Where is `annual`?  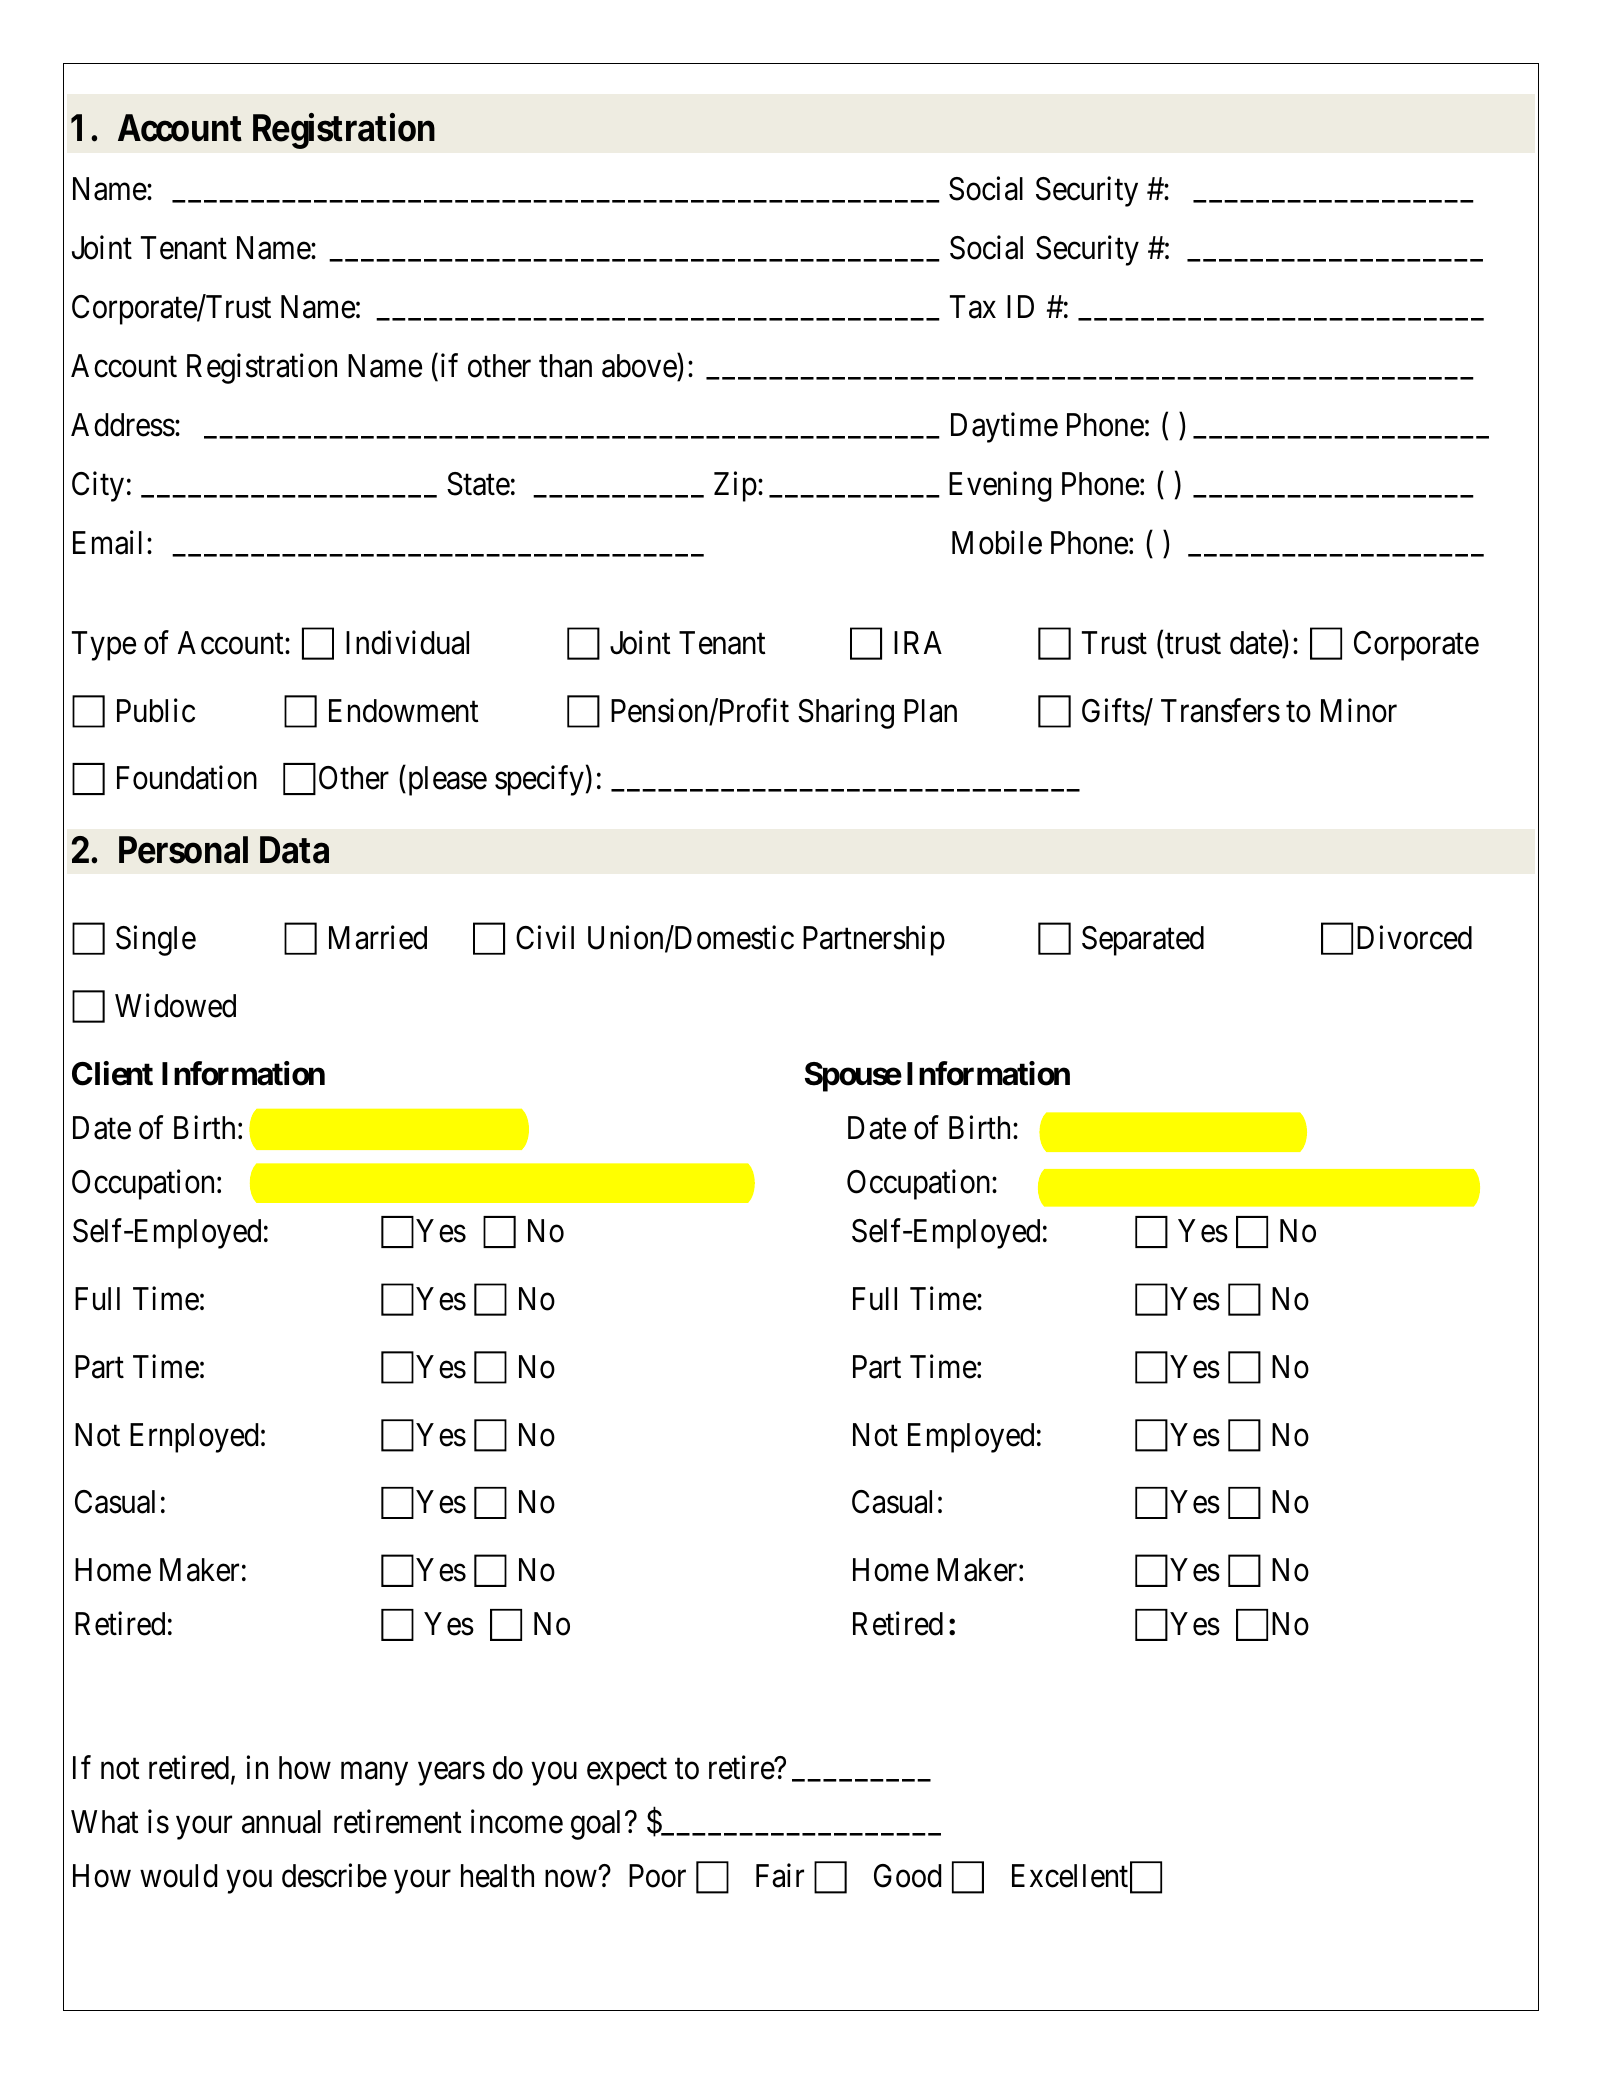 annual is located at coordinates (281, 1822).
